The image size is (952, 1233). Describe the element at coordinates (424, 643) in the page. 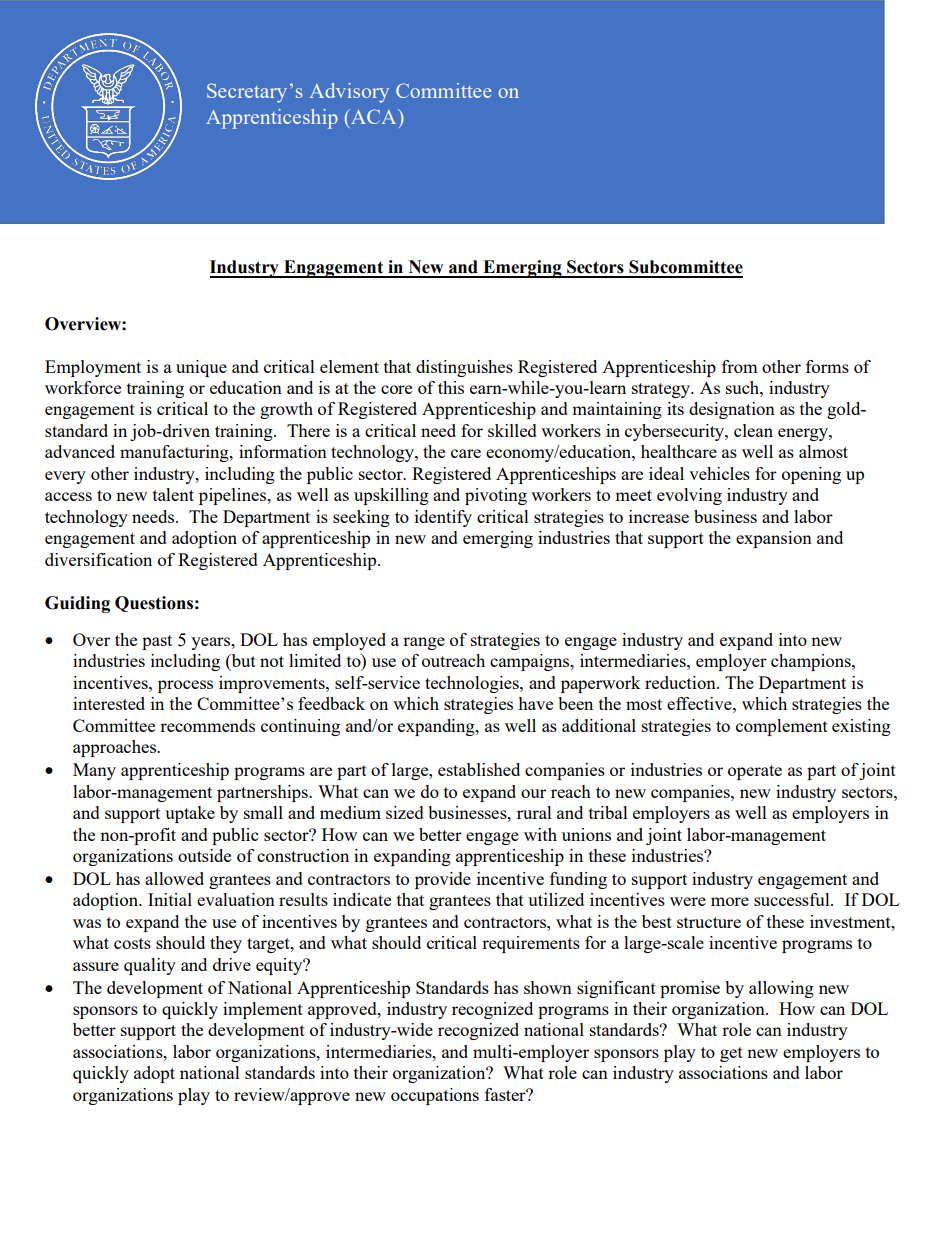

I see `range` at that location.
